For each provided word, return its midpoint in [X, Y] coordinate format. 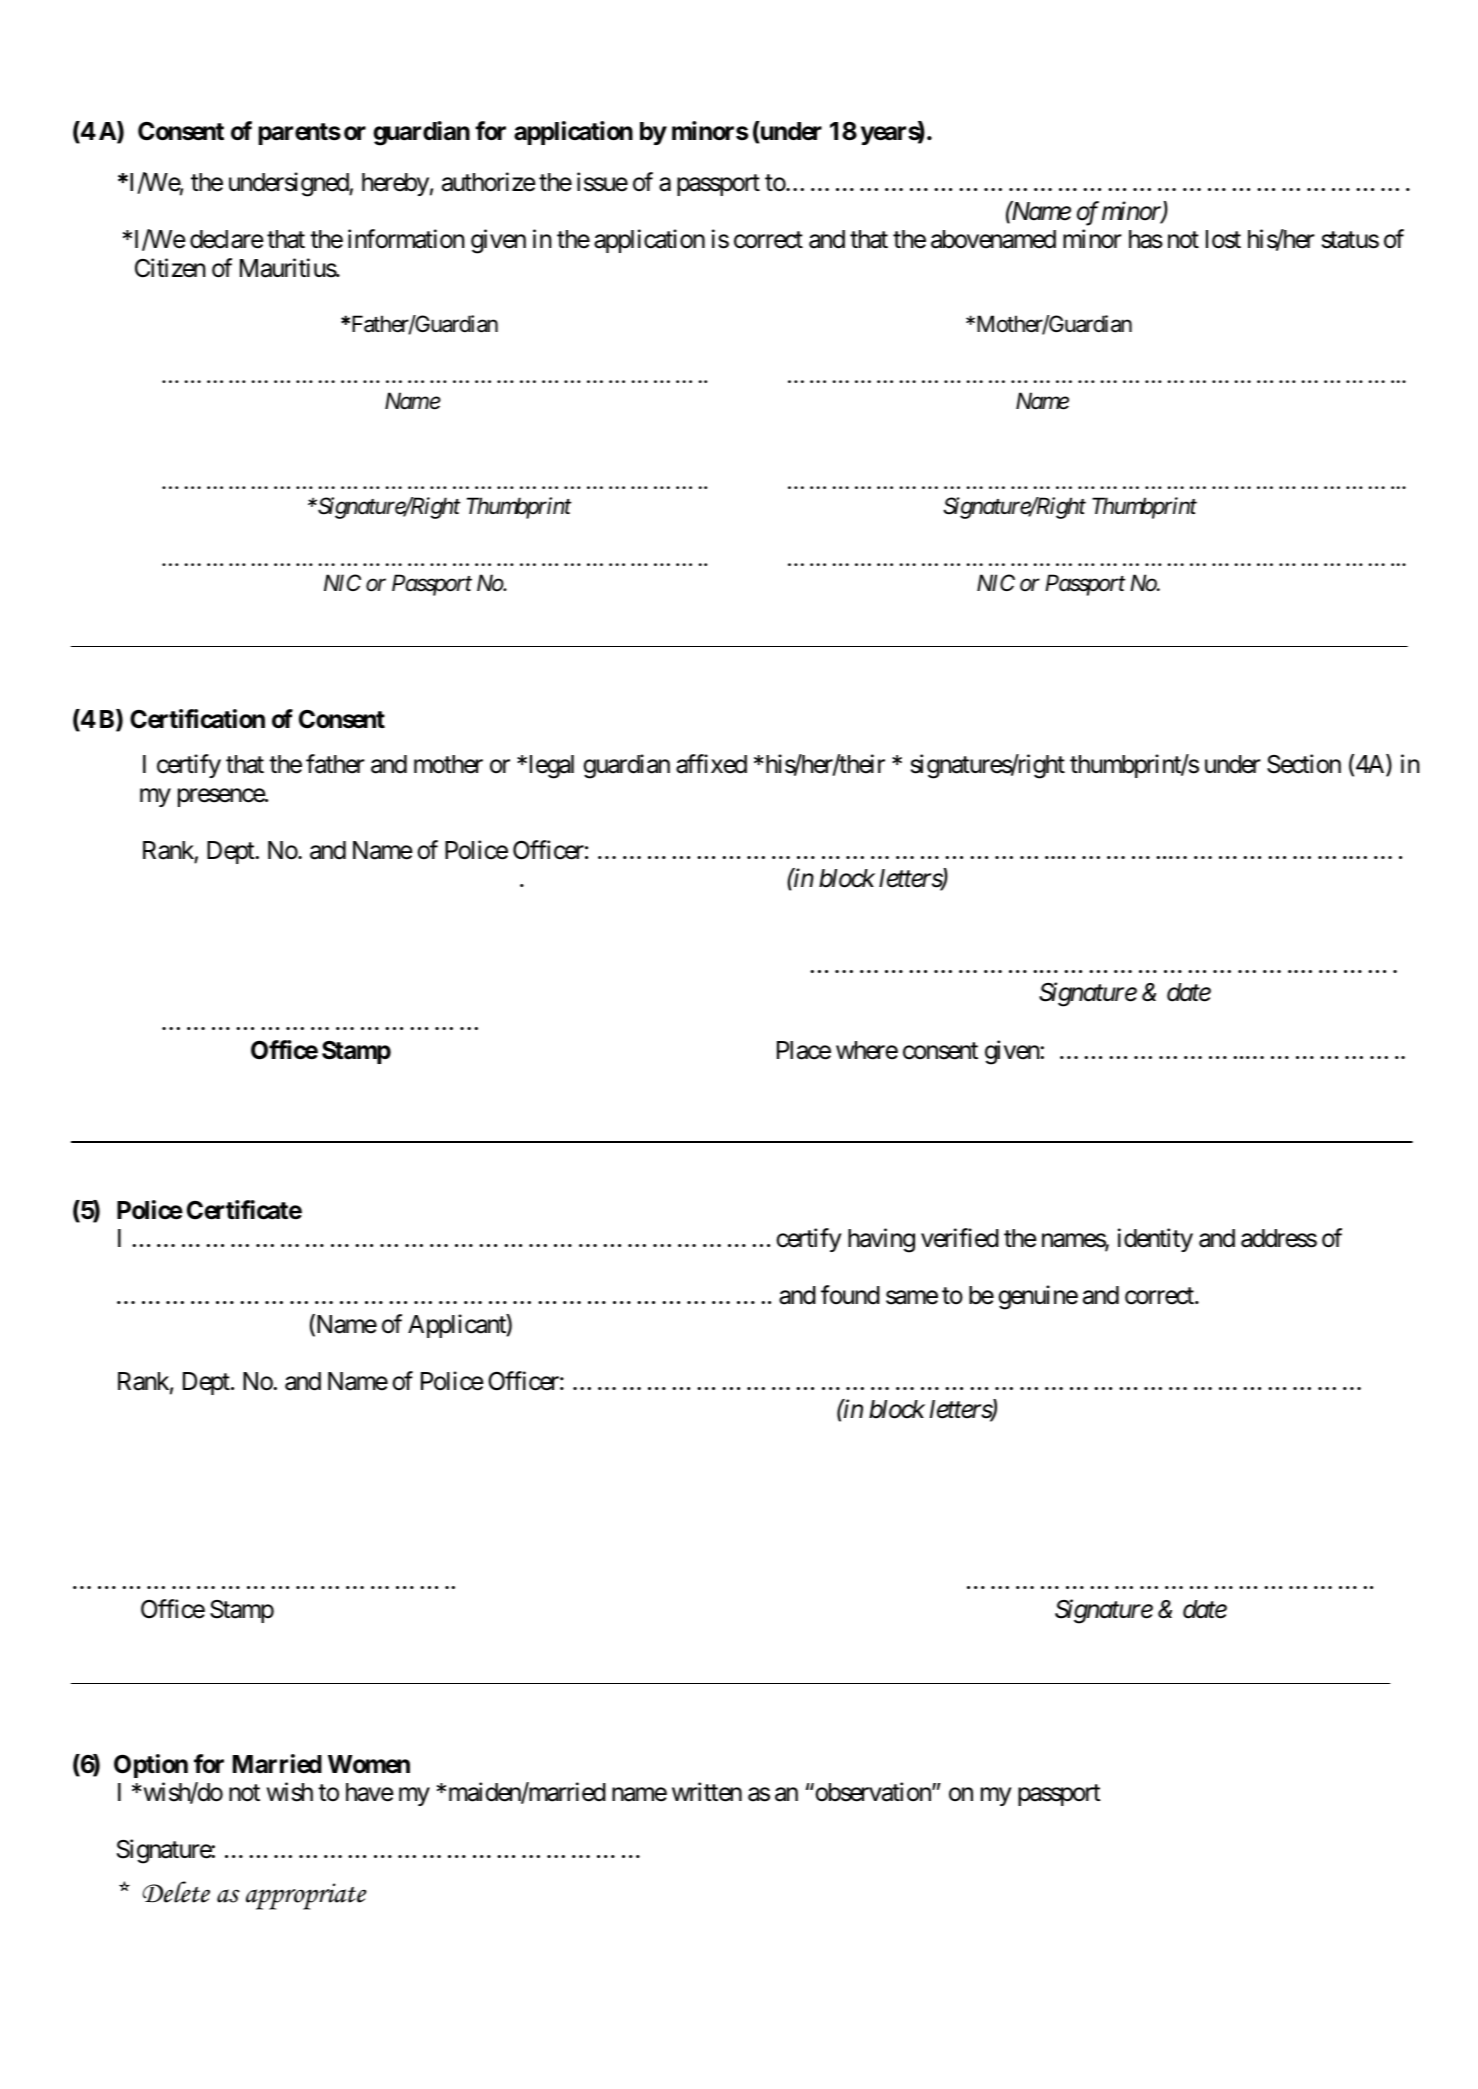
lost [1223, 239]
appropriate [306, 1896]
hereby [395, 184]
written [707, 1792]
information [406, 239]
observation [873, 1792]
